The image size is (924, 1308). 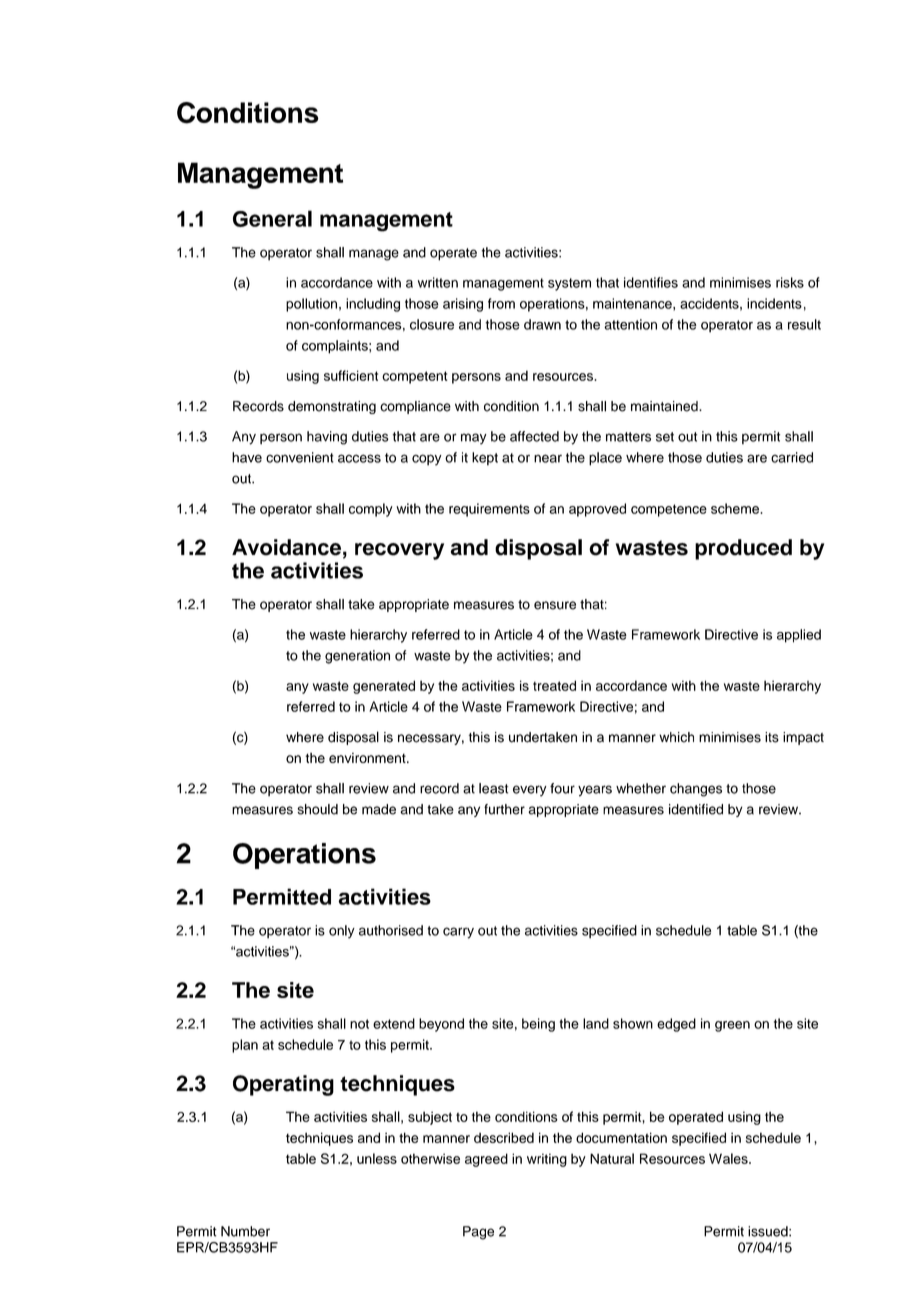 What do you see at coordinates (548, 458) in the image?
I see `near` at bounding box center [548, 458].
